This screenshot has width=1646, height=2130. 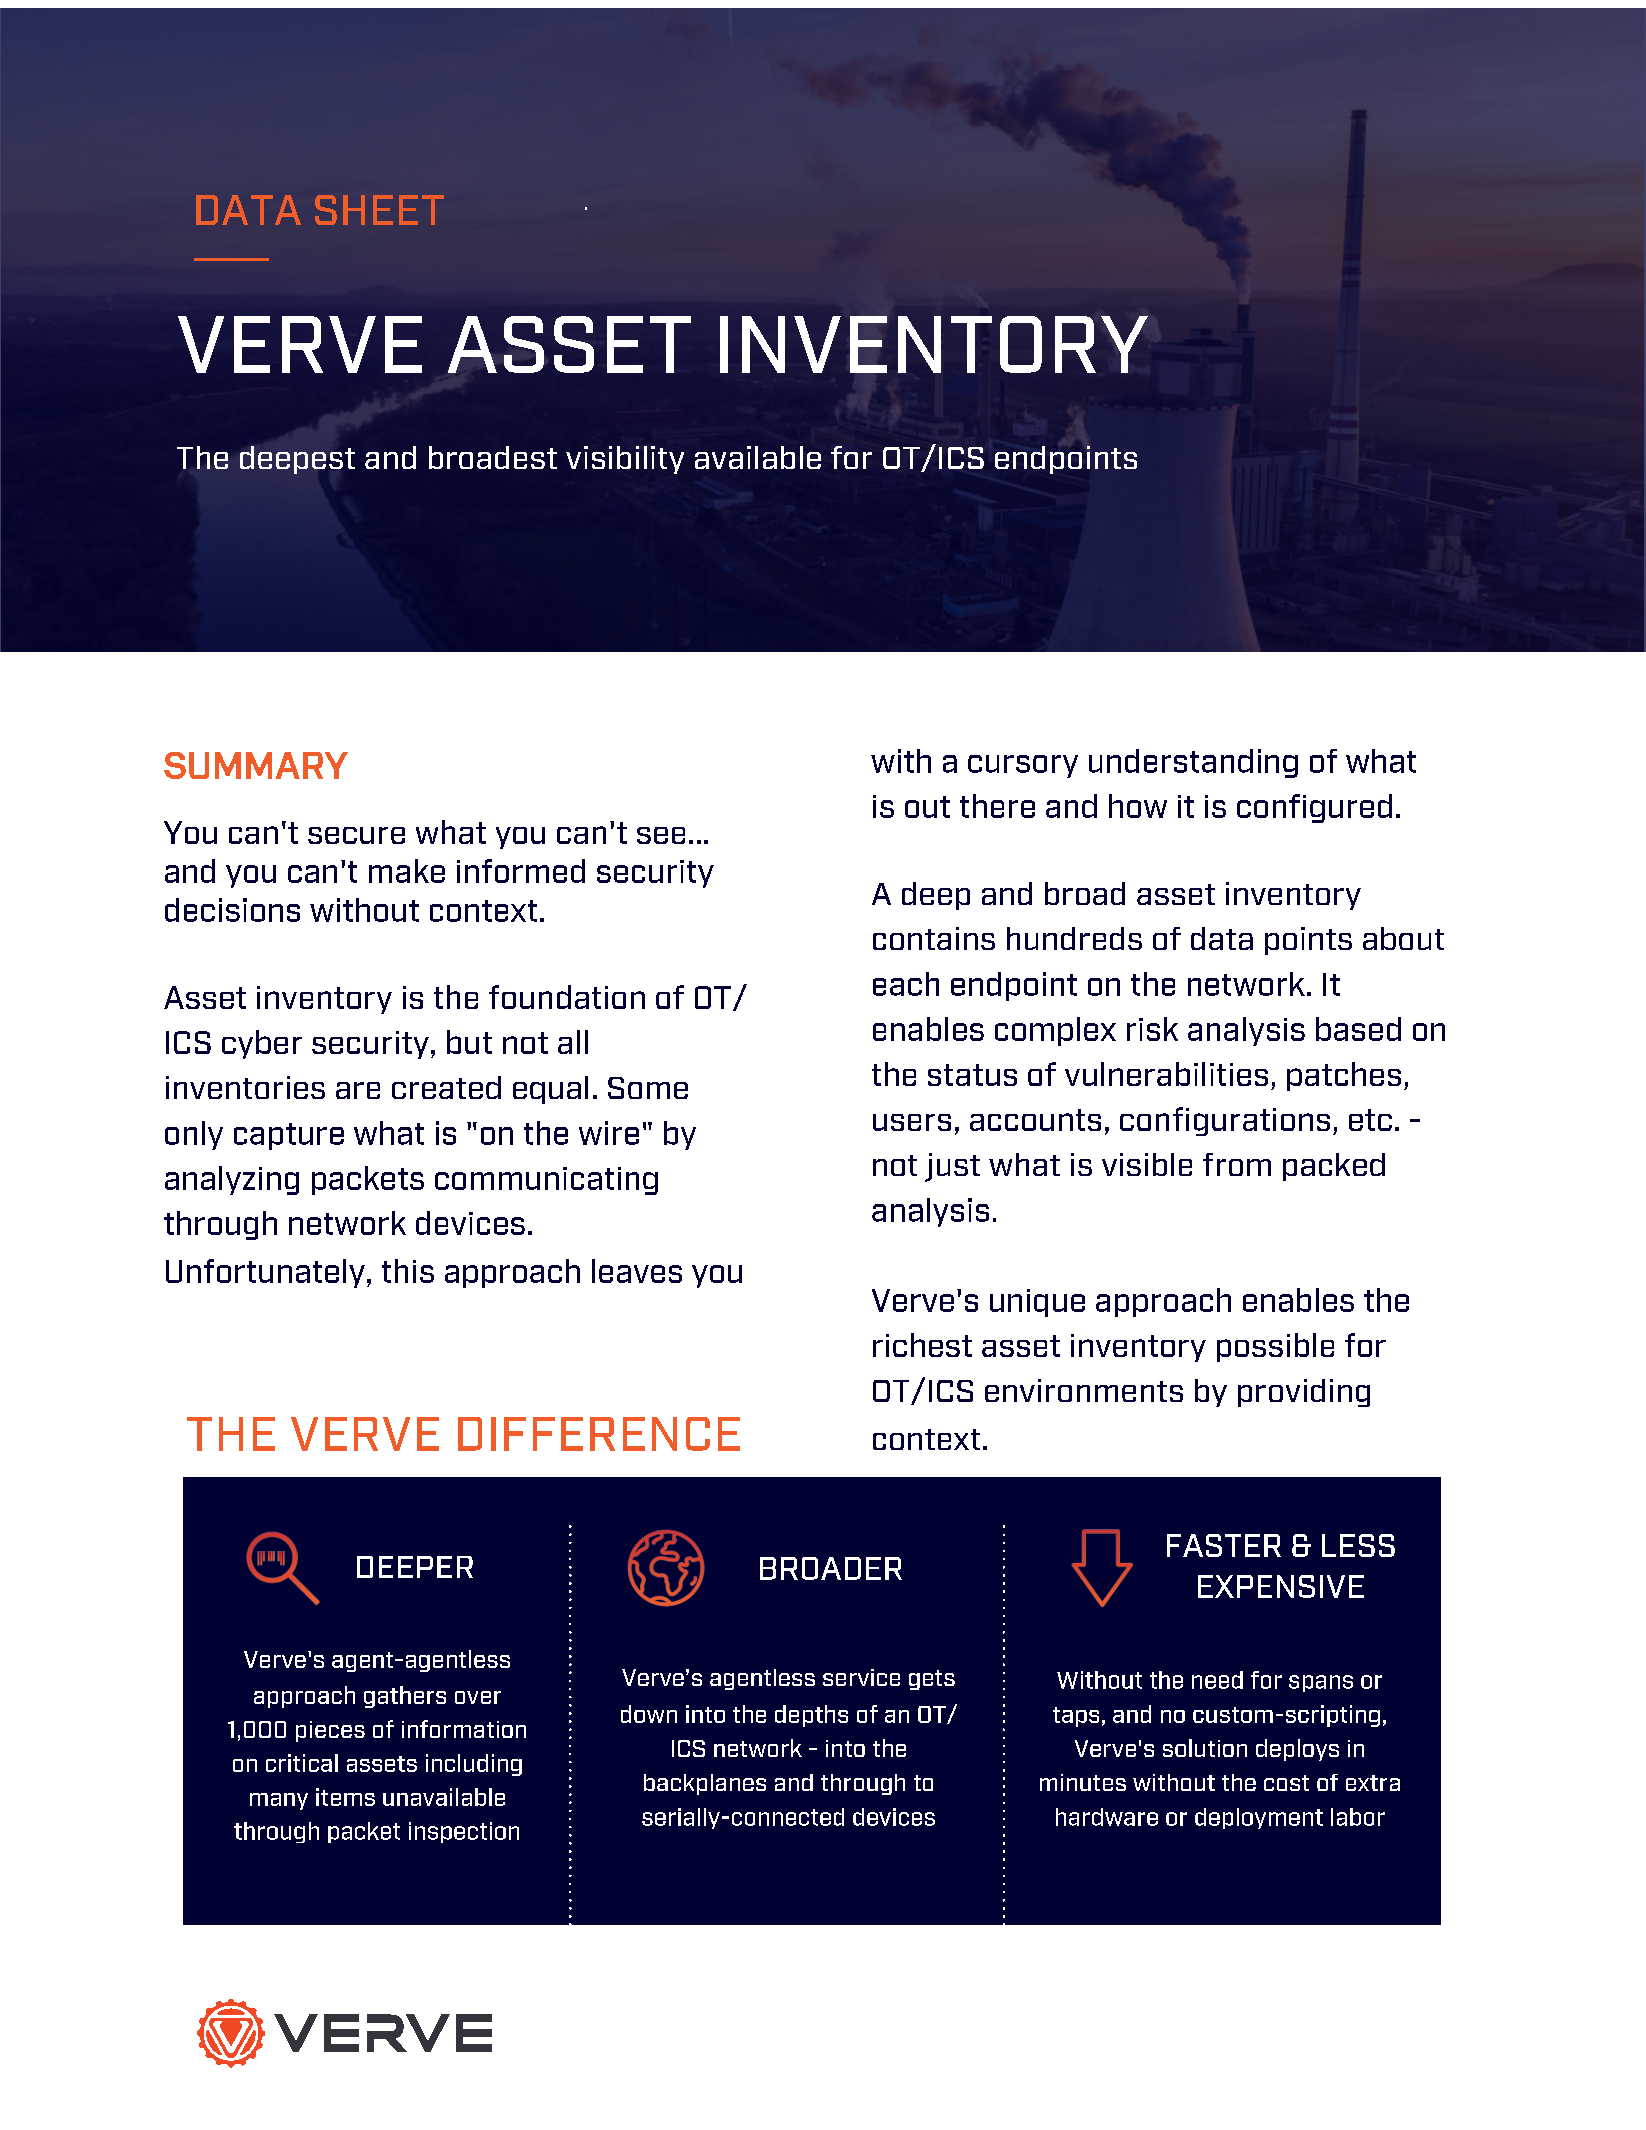 I want to click on DIFFERENCE, so click(x=599, y=1434).
